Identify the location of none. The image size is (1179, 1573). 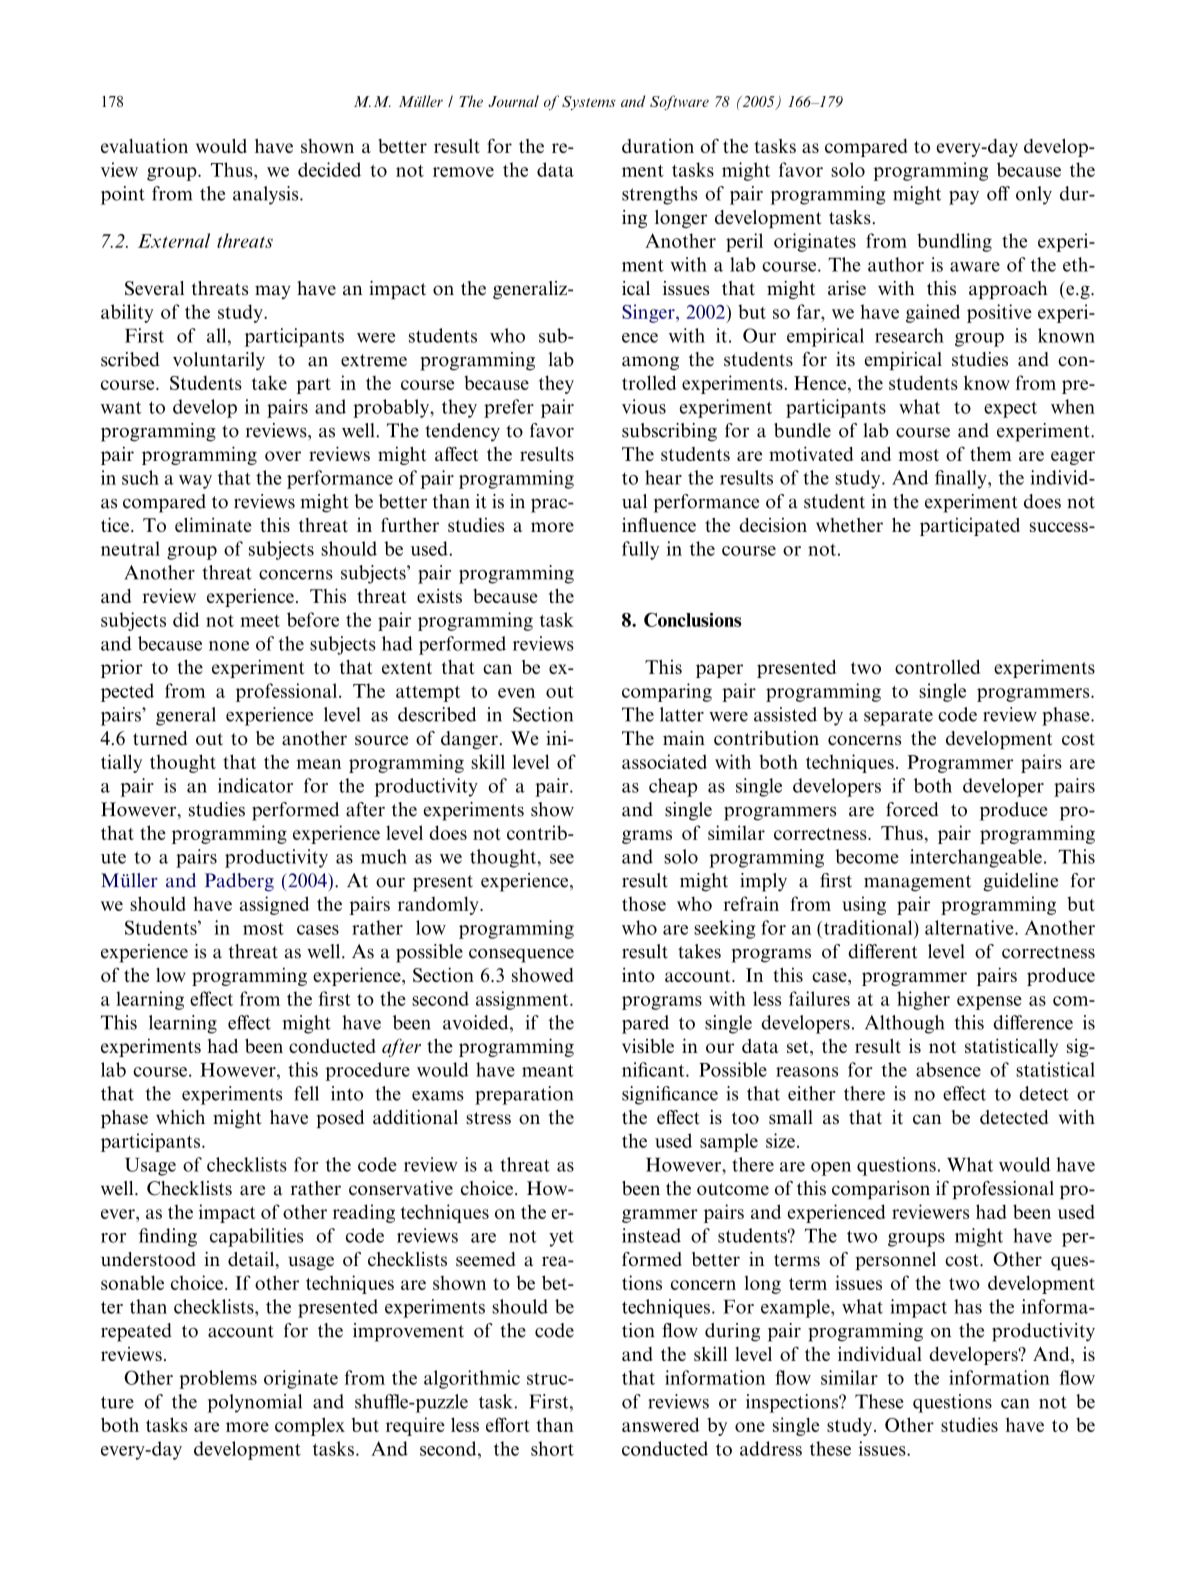
(229, 646).
